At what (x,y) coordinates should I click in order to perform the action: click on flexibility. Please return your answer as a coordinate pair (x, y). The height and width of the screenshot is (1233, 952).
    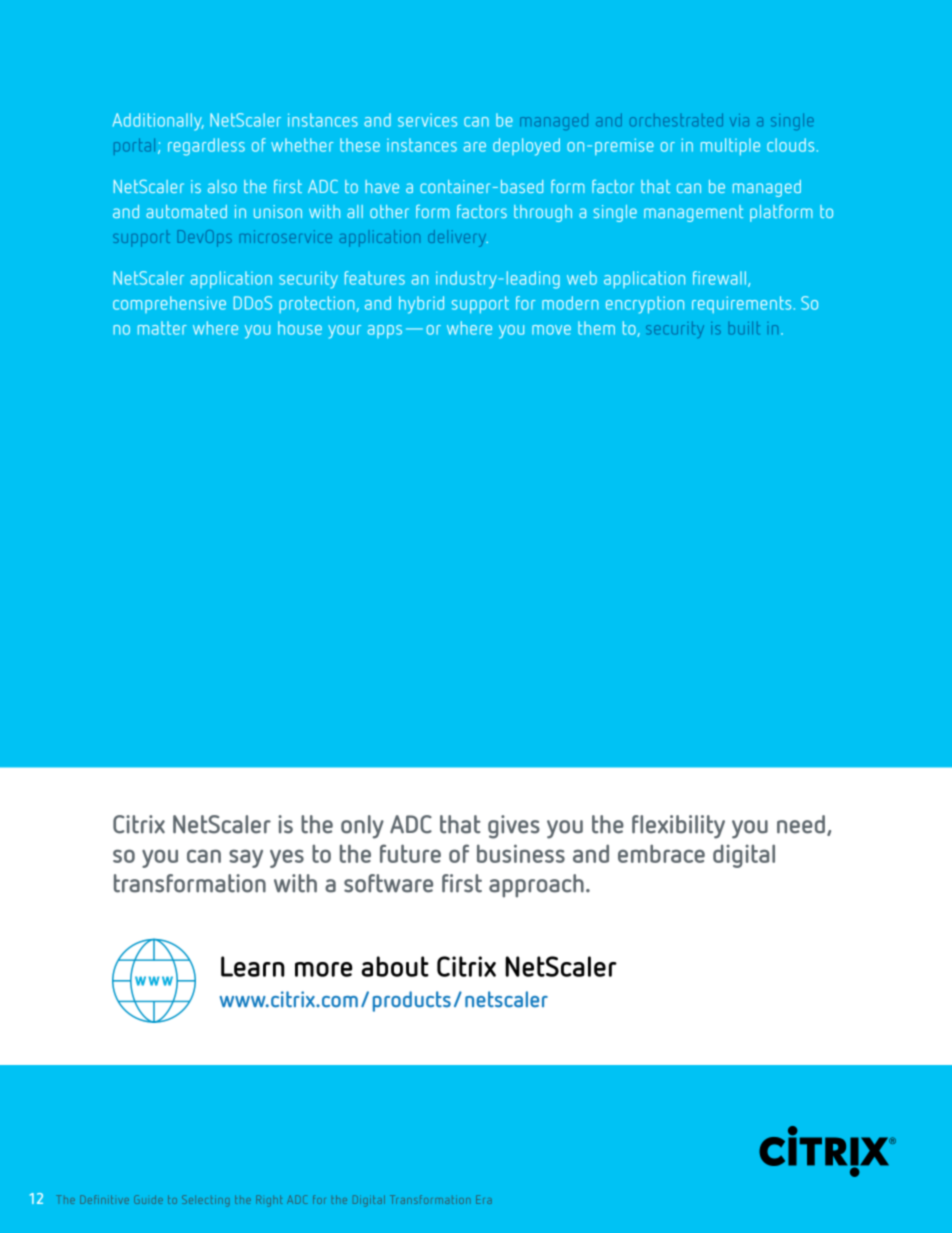
    Looking at the image, I should click on (678, 827).
